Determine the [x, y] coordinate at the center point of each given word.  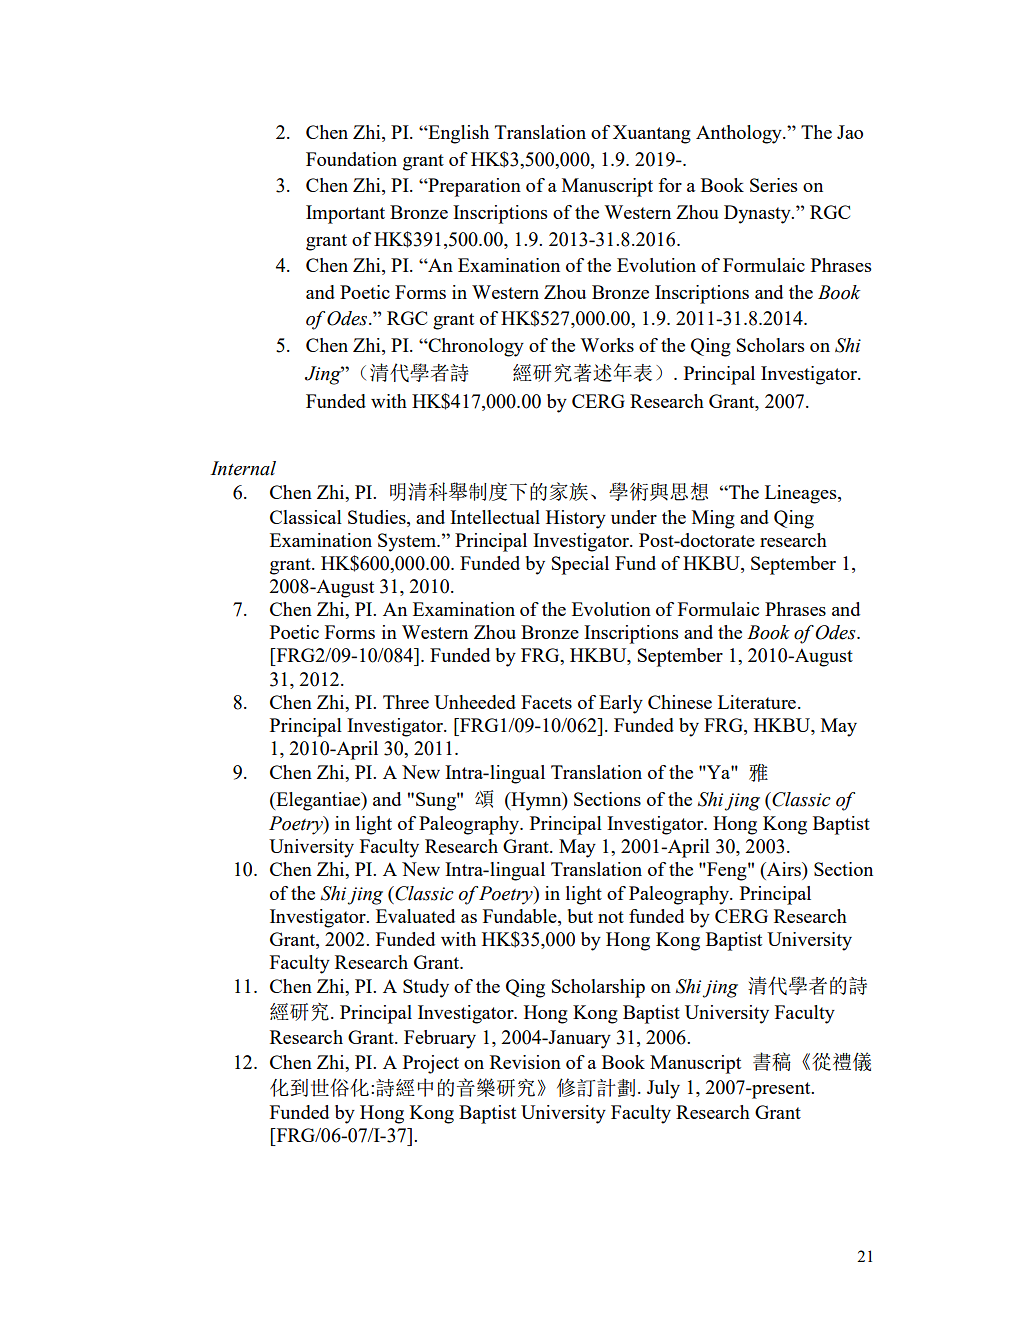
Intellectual [495, 517]
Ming [713, 519]
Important [345, 214]
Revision [525, 1062]
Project [431, 1064]
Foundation [351, 159]
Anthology [740, 134]
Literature [757, 702]
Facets [546, 702]
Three [406, 702]
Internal [243, 468]
